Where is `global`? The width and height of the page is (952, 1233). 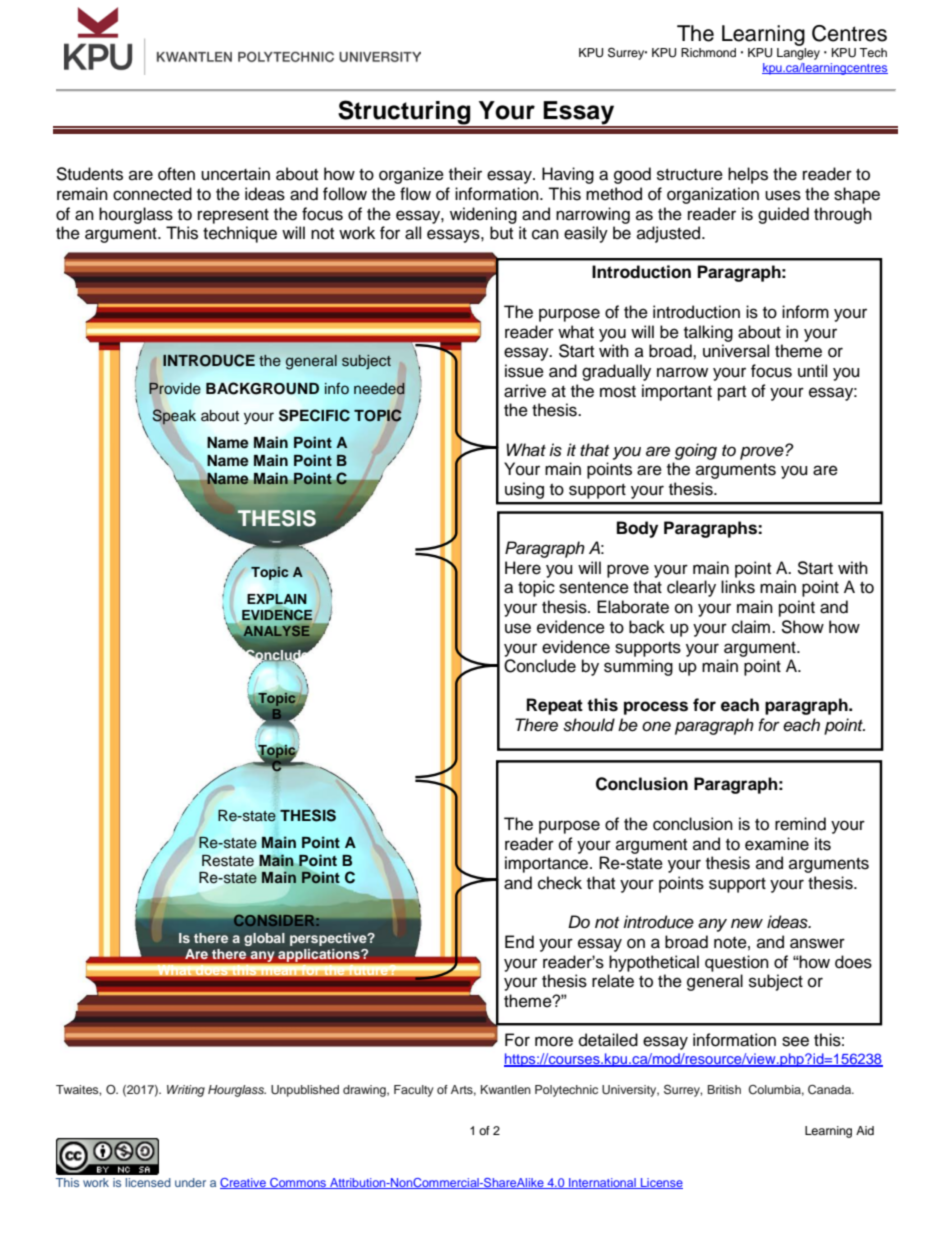
global is located at coordinates (264, 939).
